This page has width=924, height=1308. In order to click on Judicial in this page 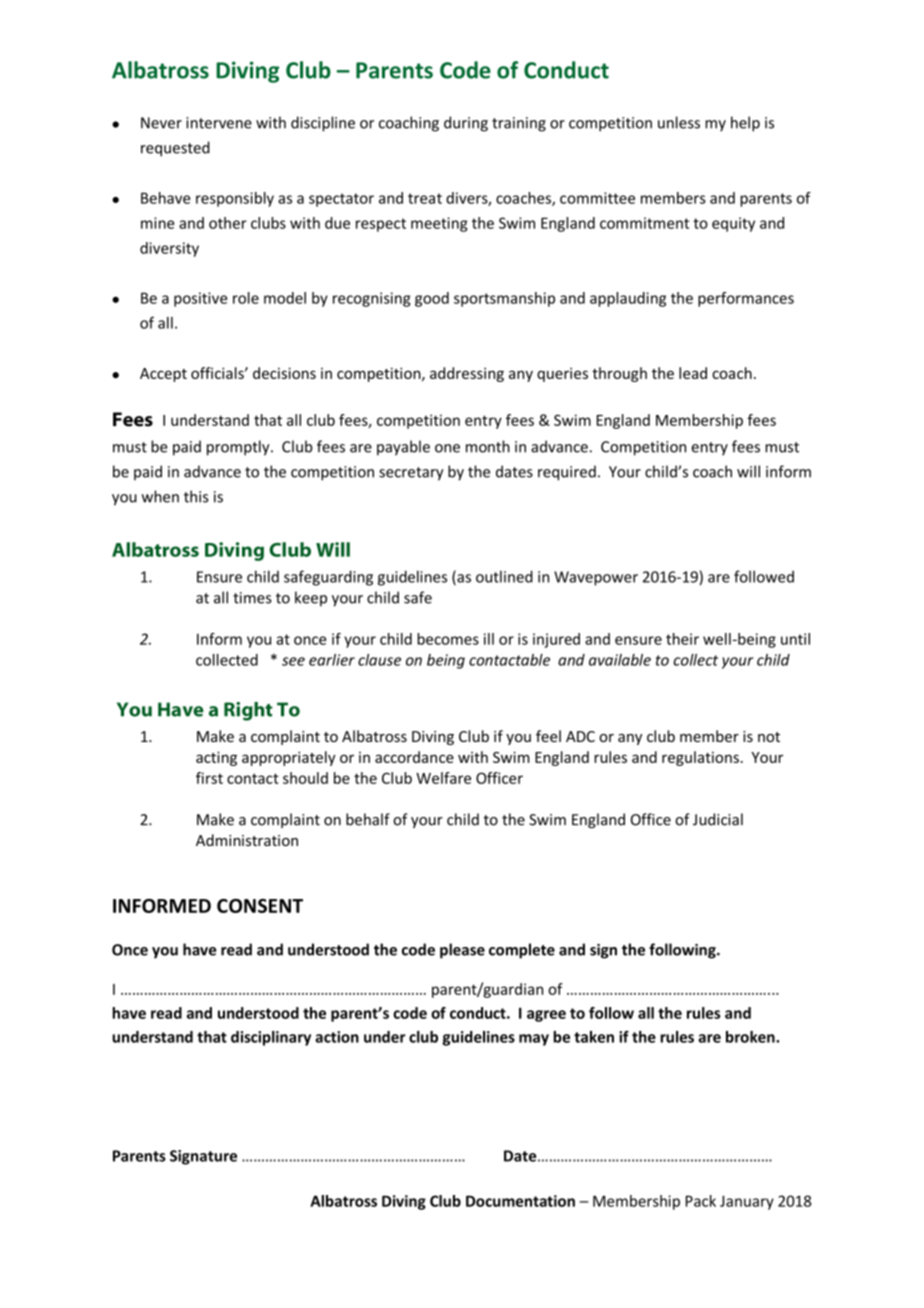, I will do `click(718, 819)`.
